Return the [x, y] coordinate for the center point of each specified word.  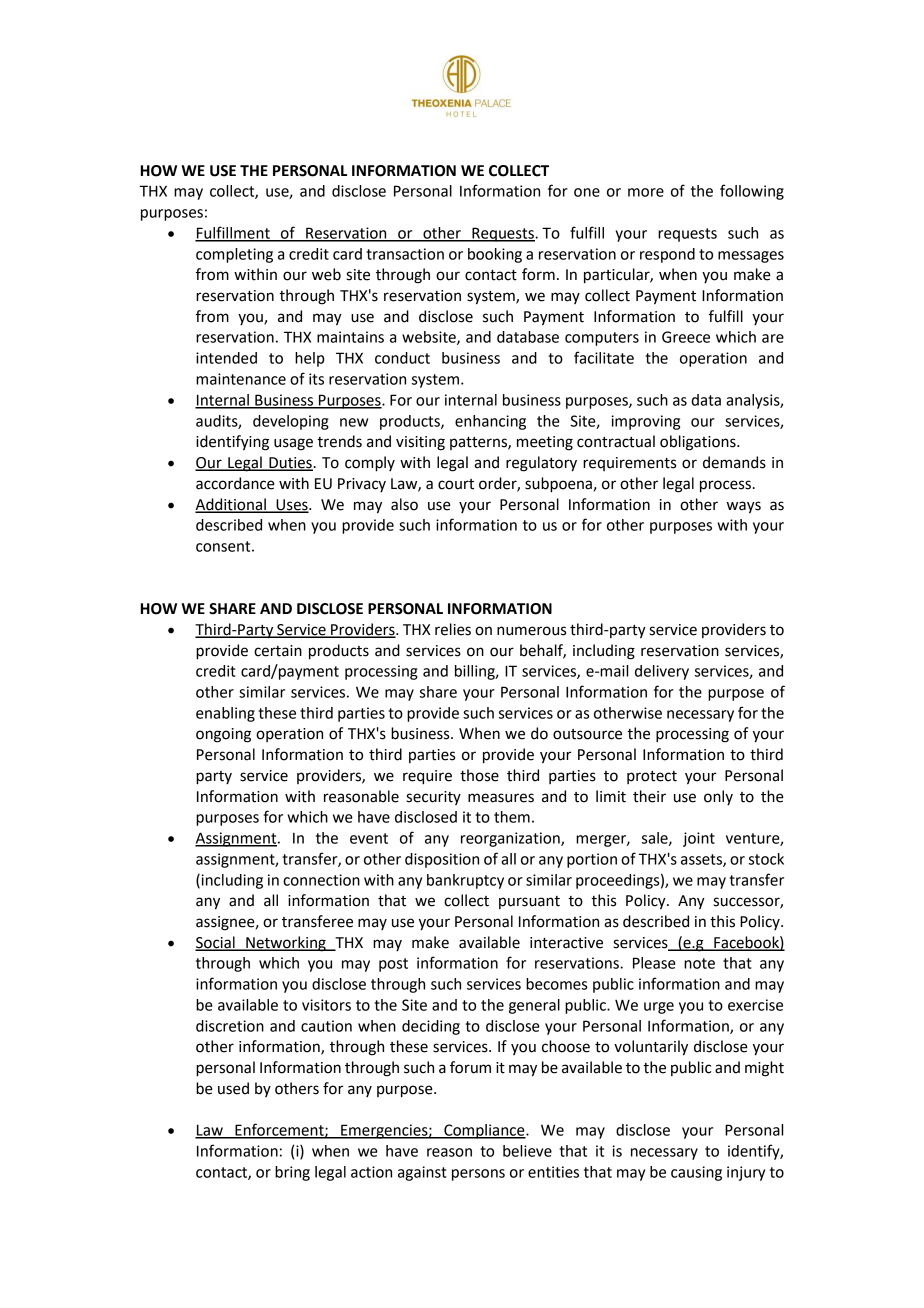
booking [495, 255]
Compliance [484, 1131]
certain [278, 651]
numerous [531, 631]
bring [292, 1173]
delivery [662, 672]
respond [667, 255]
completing [234, 255]
